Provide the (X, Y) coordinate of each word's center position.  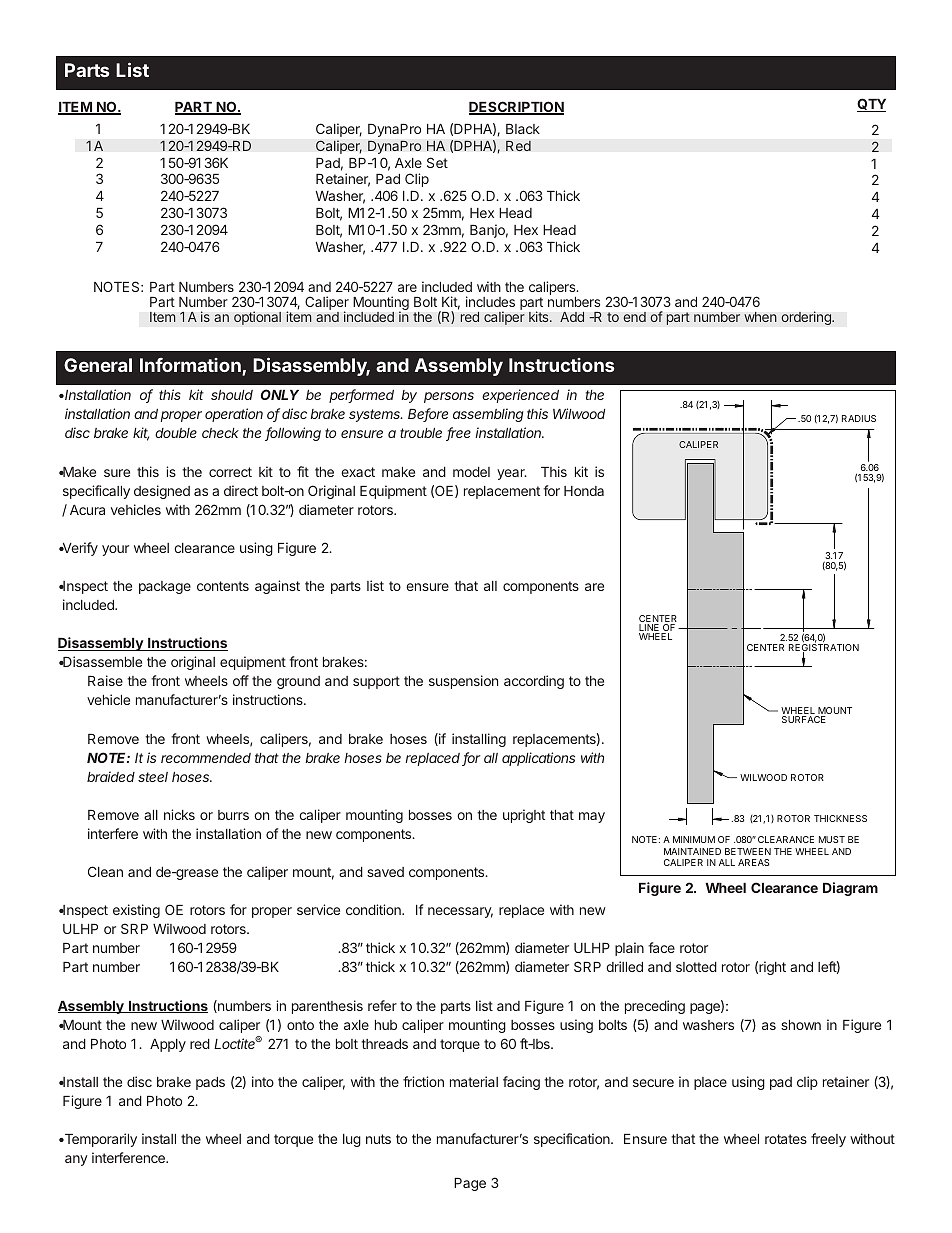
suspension (463, 682)
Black (523, 129)
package (165, 587)
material (474, 1081)
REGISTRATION (824, 648)
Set (437, 162)
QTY (871, 105)
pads (210, 1083)
